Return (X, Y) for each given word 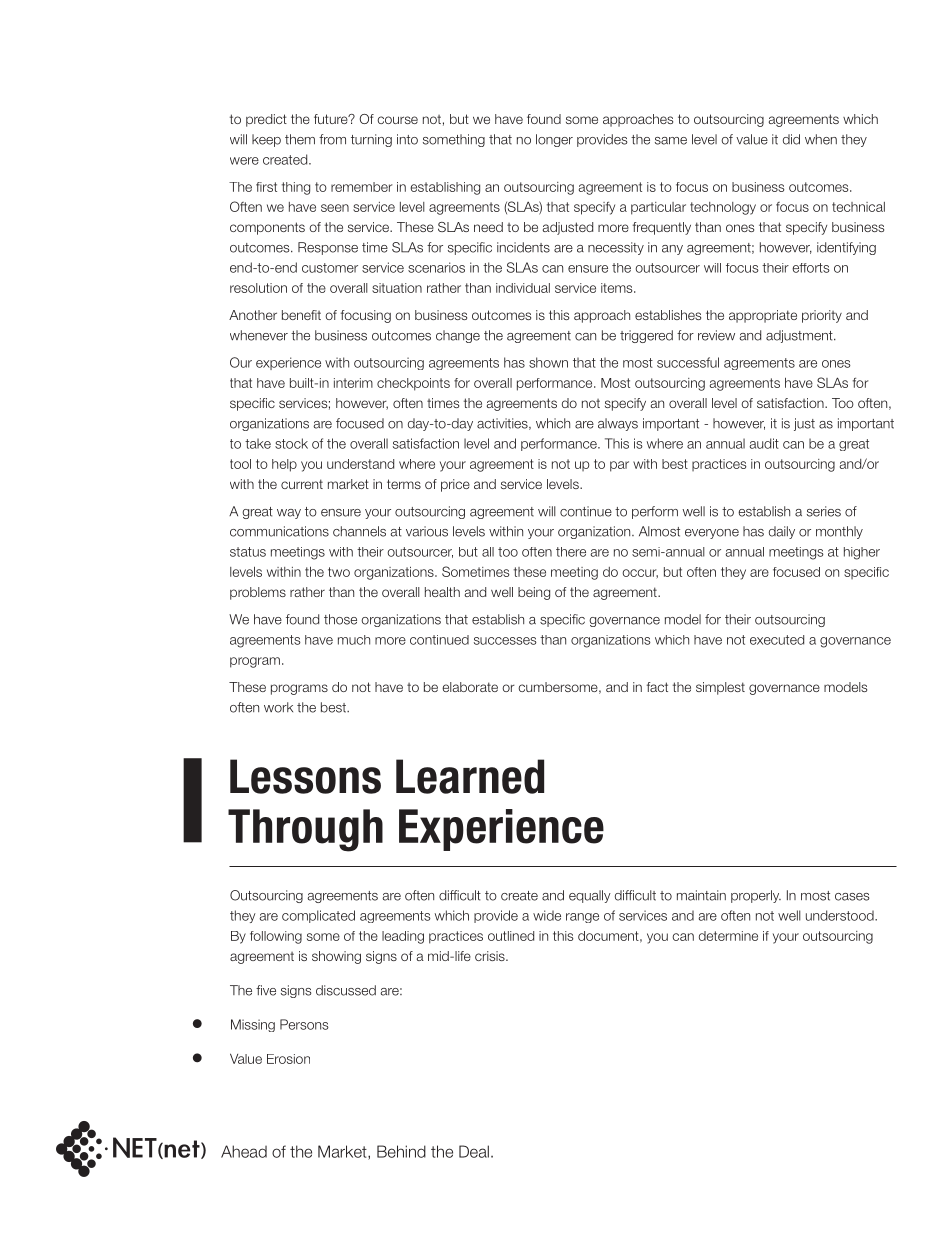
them (300, 139)
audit (764, 443)
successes (505, 641)
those (340, 619)
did (791, 139)
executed (777, 640)
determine (728, 936)
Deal (474, 1151)
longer (554, 140)
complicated (318, 916)
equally (590, 896)
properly (756, 896)
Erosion (288, 1059)
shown (548, 362)
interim (353, 383)
